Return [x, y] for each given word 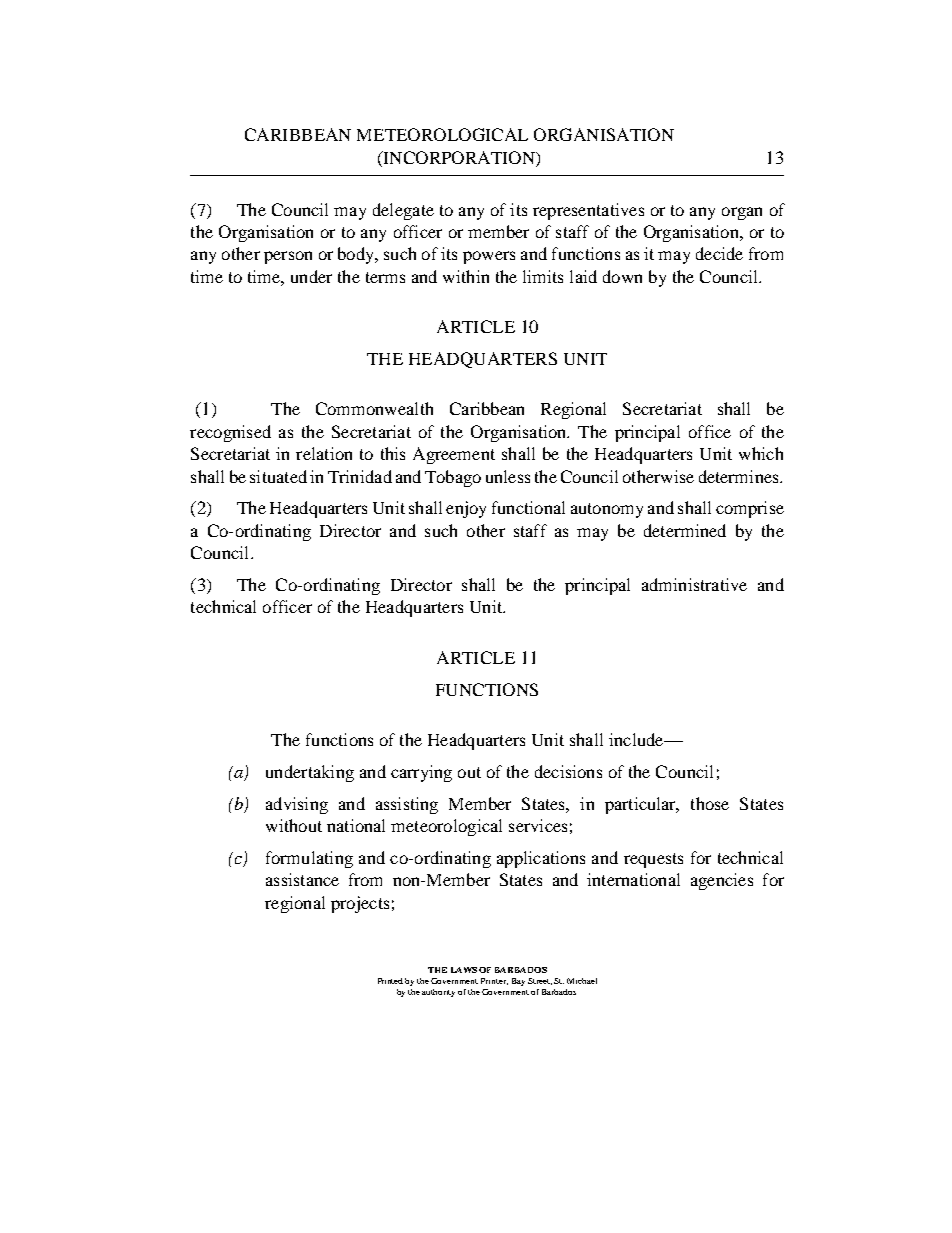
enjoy [466, 509]
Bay [518, 982]
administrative [694, 584]
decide [719, 253]
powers [489, 257]
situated [278, 476]
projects [360, 904]
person [288, 257]
